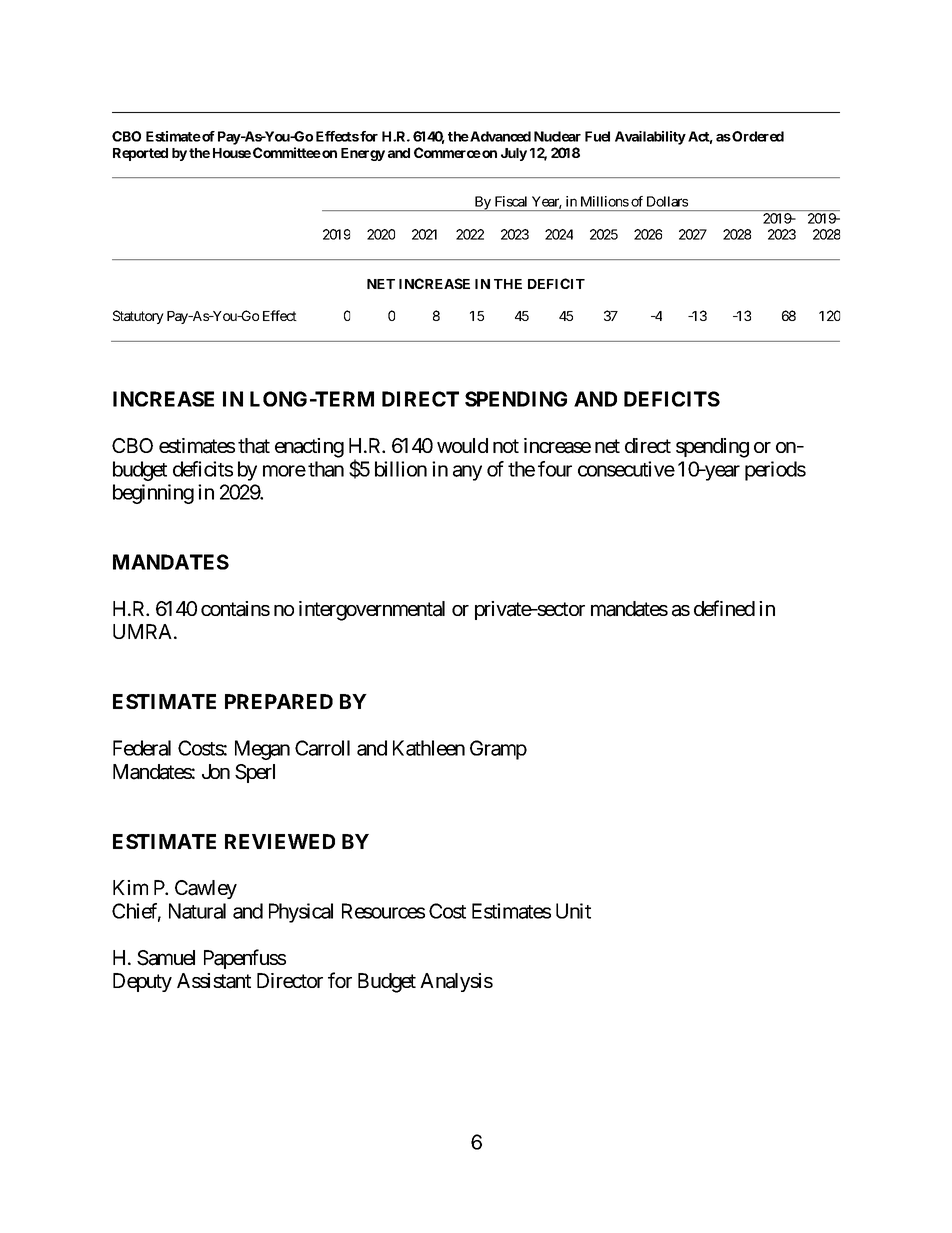  Describe the element at coordinates (372, 611) in the page. I see `intergovernmental` at that location.
